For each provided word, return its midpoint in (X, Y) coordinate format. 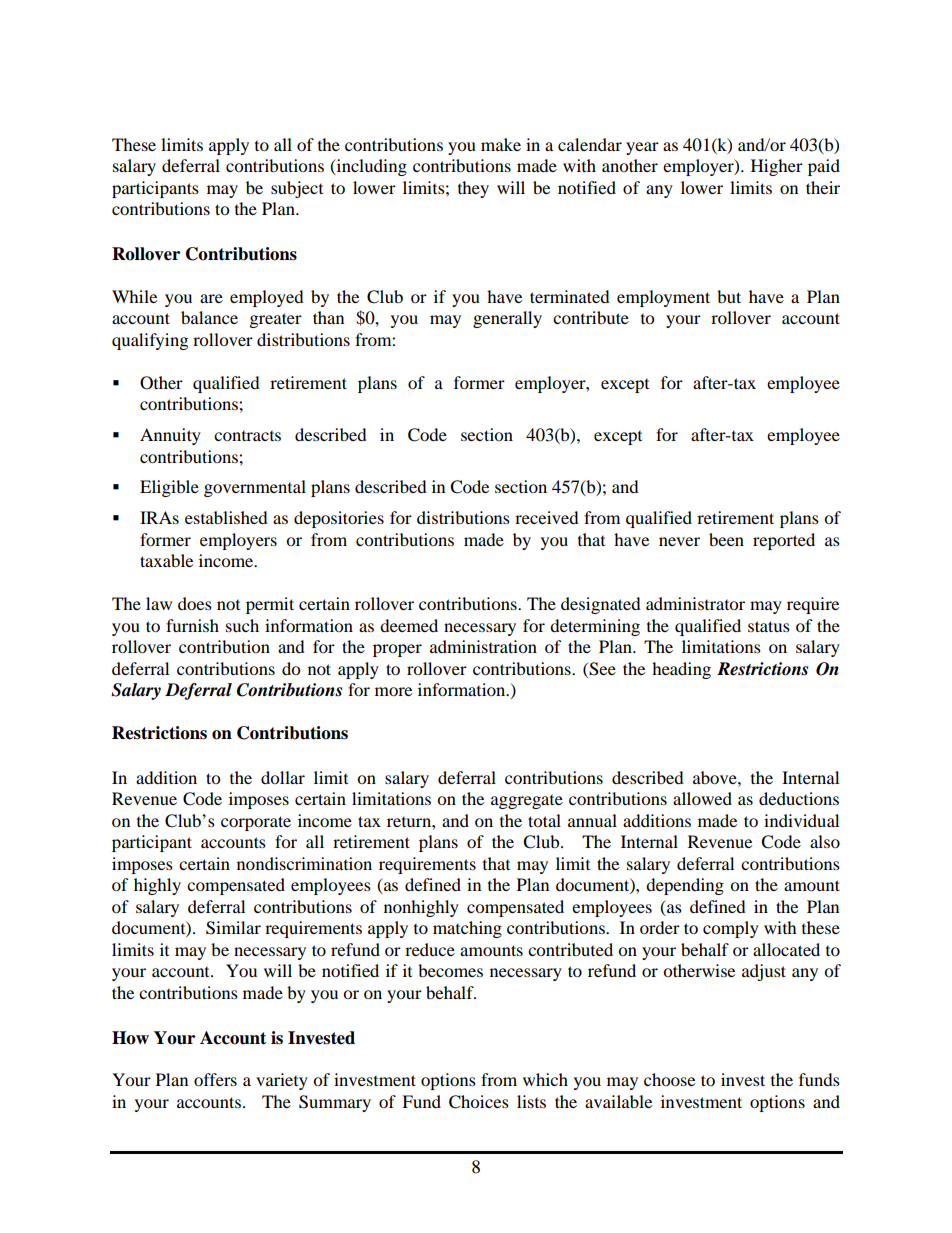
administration (483, 646)
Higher (777, 167)
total (544, 820)
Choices (479, 1102)
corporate (256, 823)
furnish (192, 625)
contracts (247, 436)
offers (215, 1079)
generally (507, 319)
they (473, 189)
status (769, 626)
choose (669, 1079)
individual (801, 820)
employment (663, 298)
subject (297, 189)
